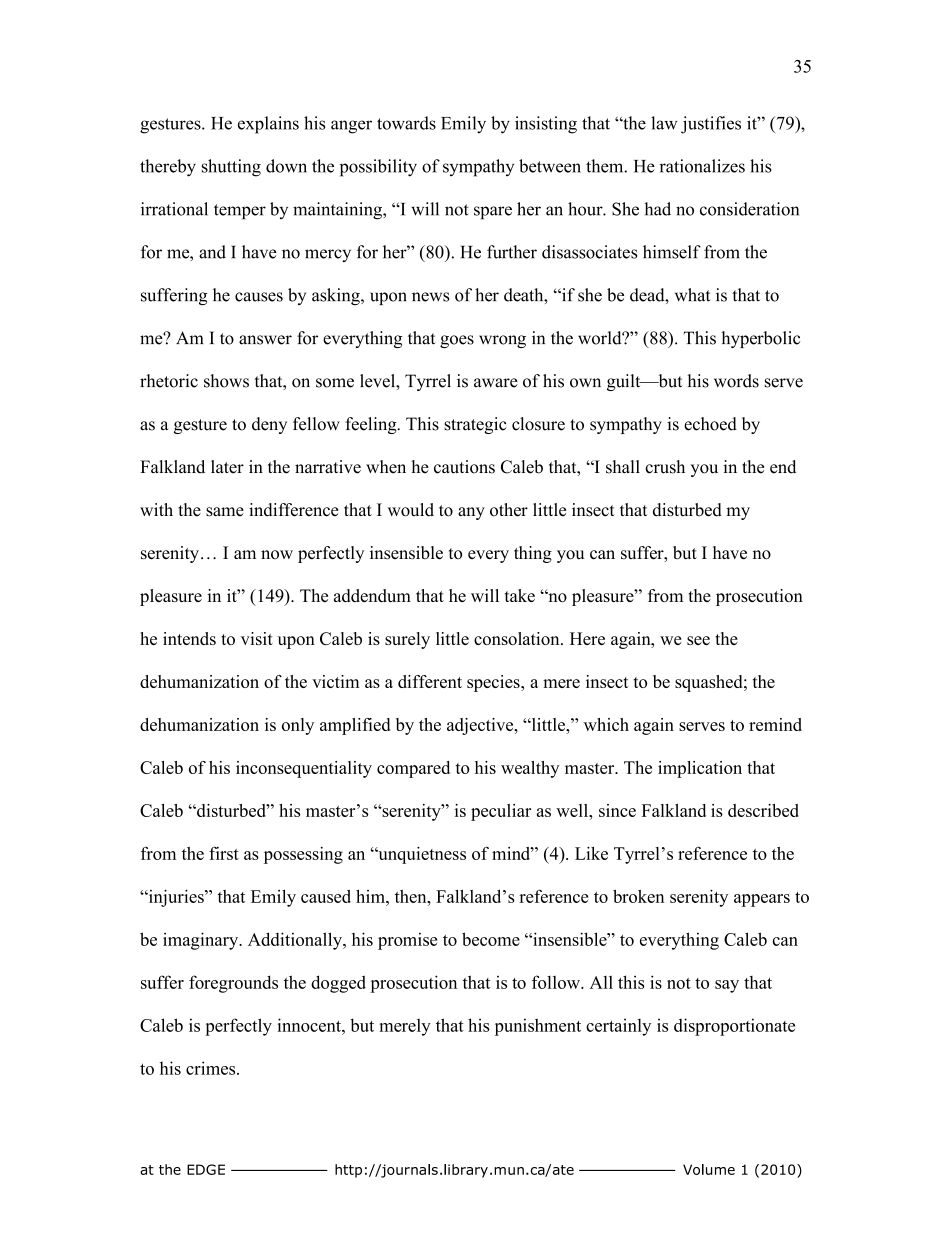 The height and width of the page is (1233, 952). Describe the element at coordinates (464, 467) in the page. I see `cautions` at that location.
